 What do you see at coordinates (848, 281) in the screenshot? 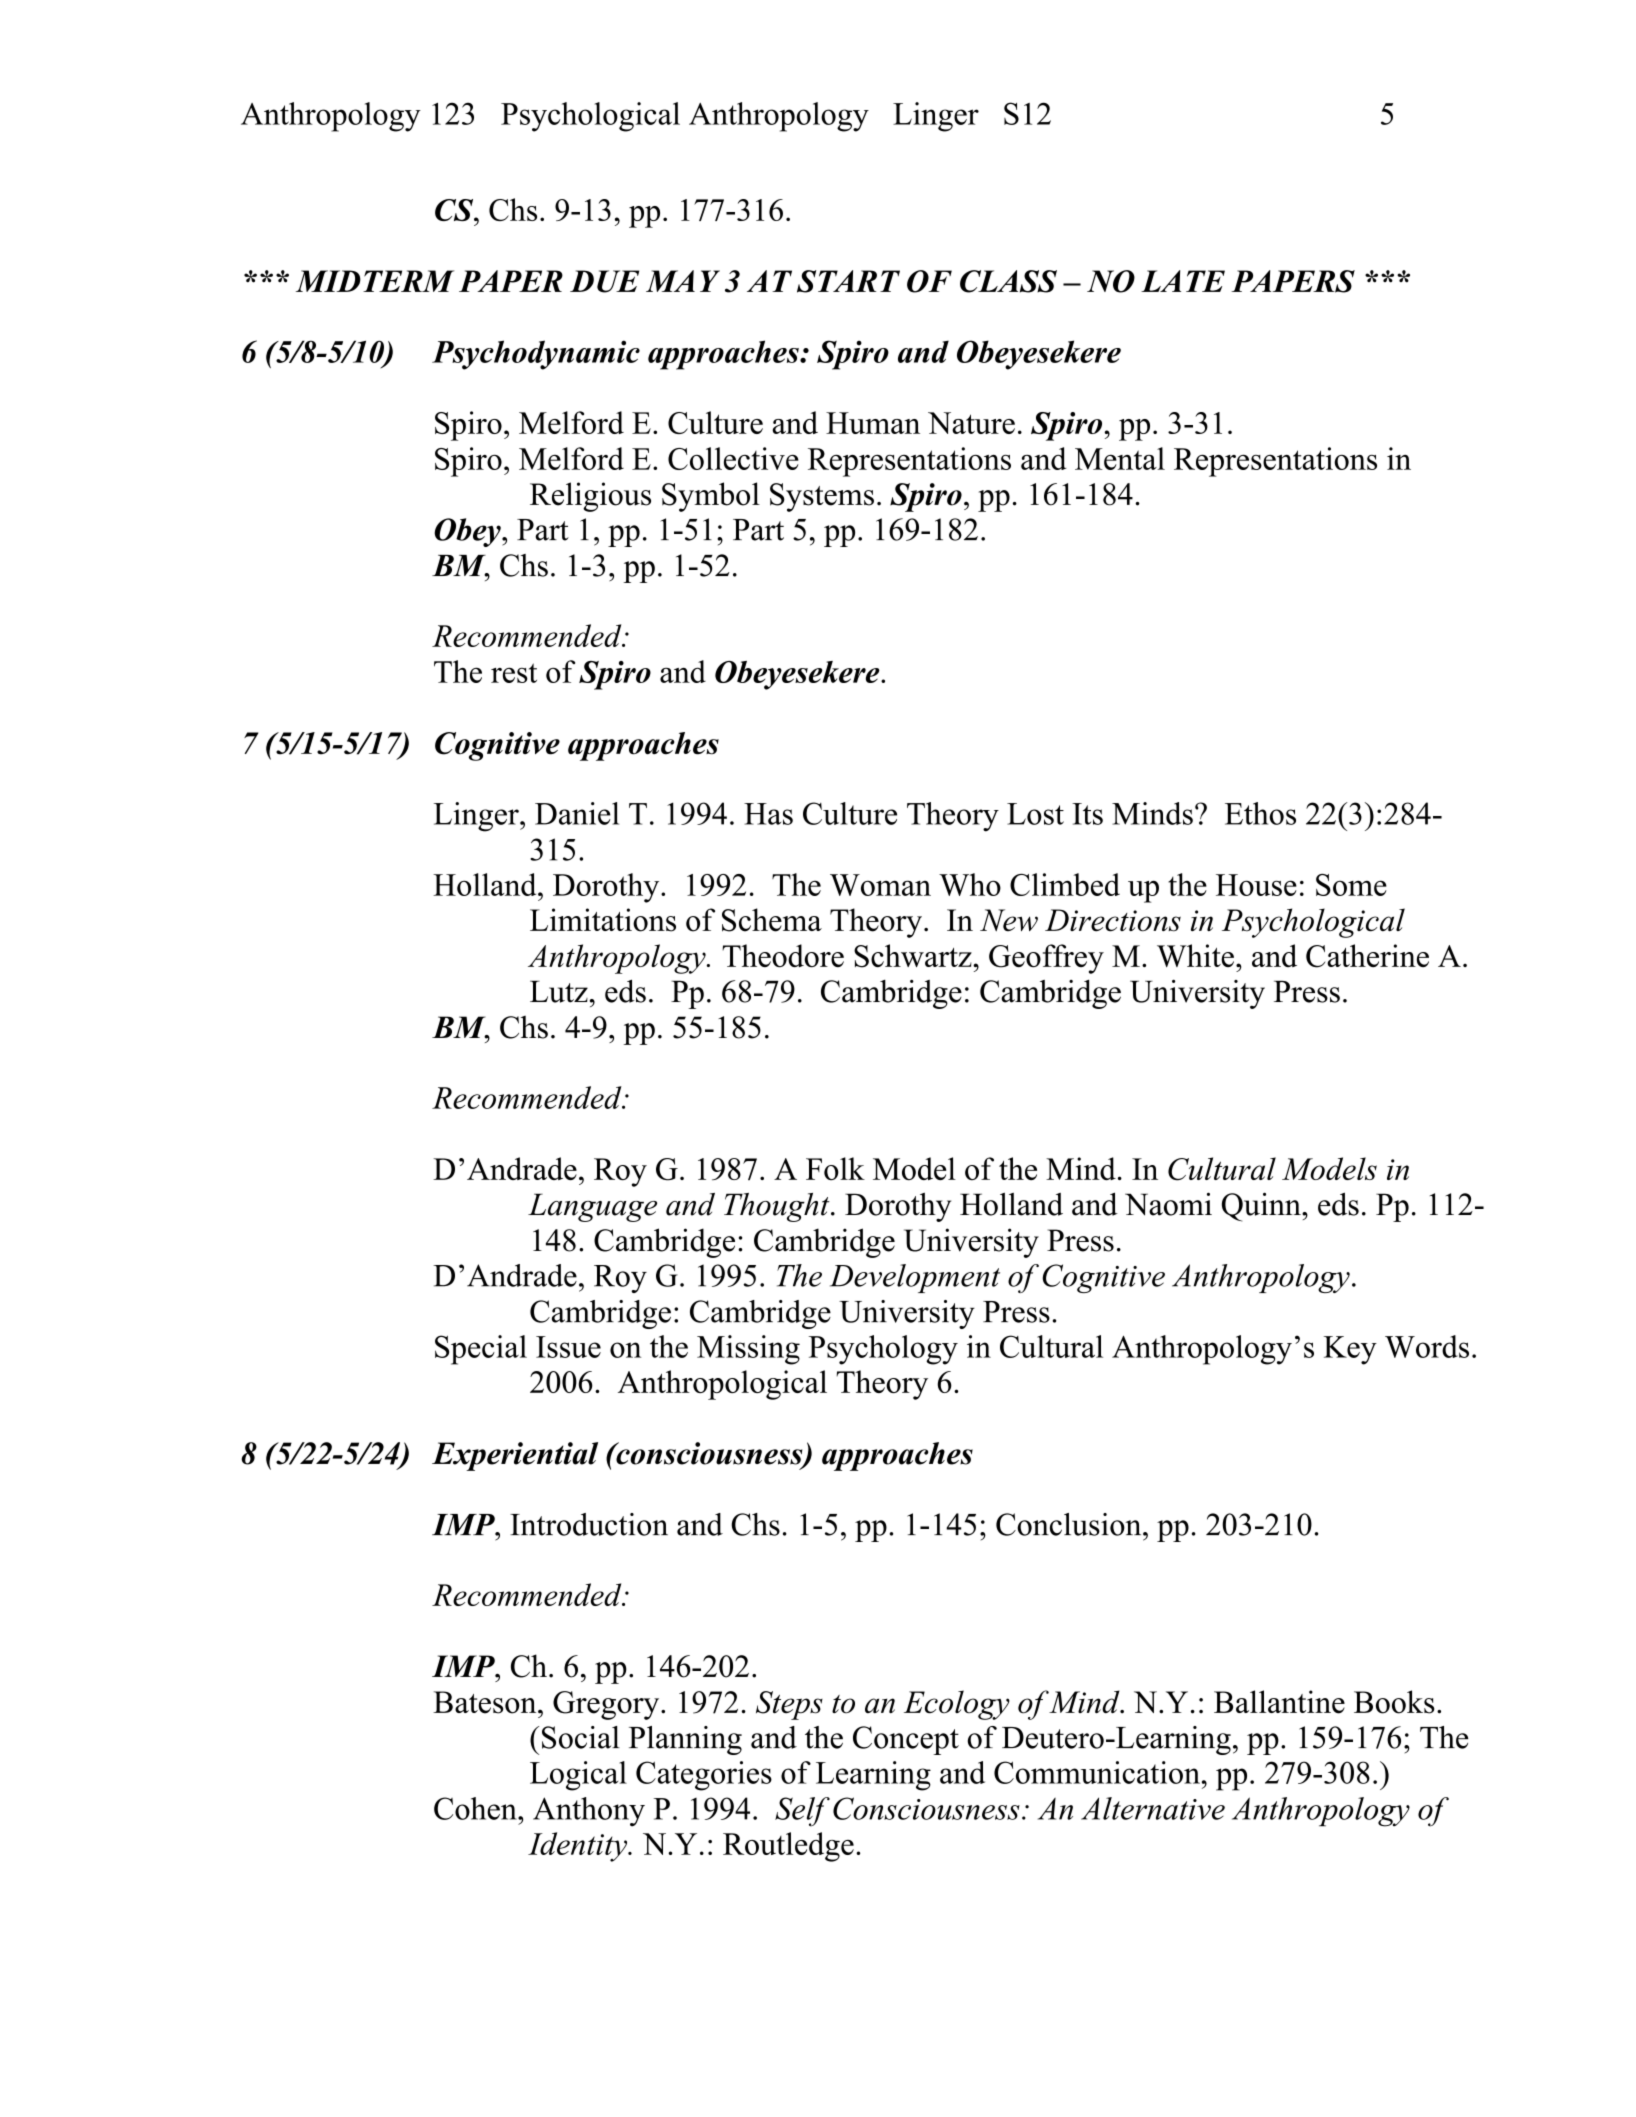
I see `START` at bounding box center [848, 281].
